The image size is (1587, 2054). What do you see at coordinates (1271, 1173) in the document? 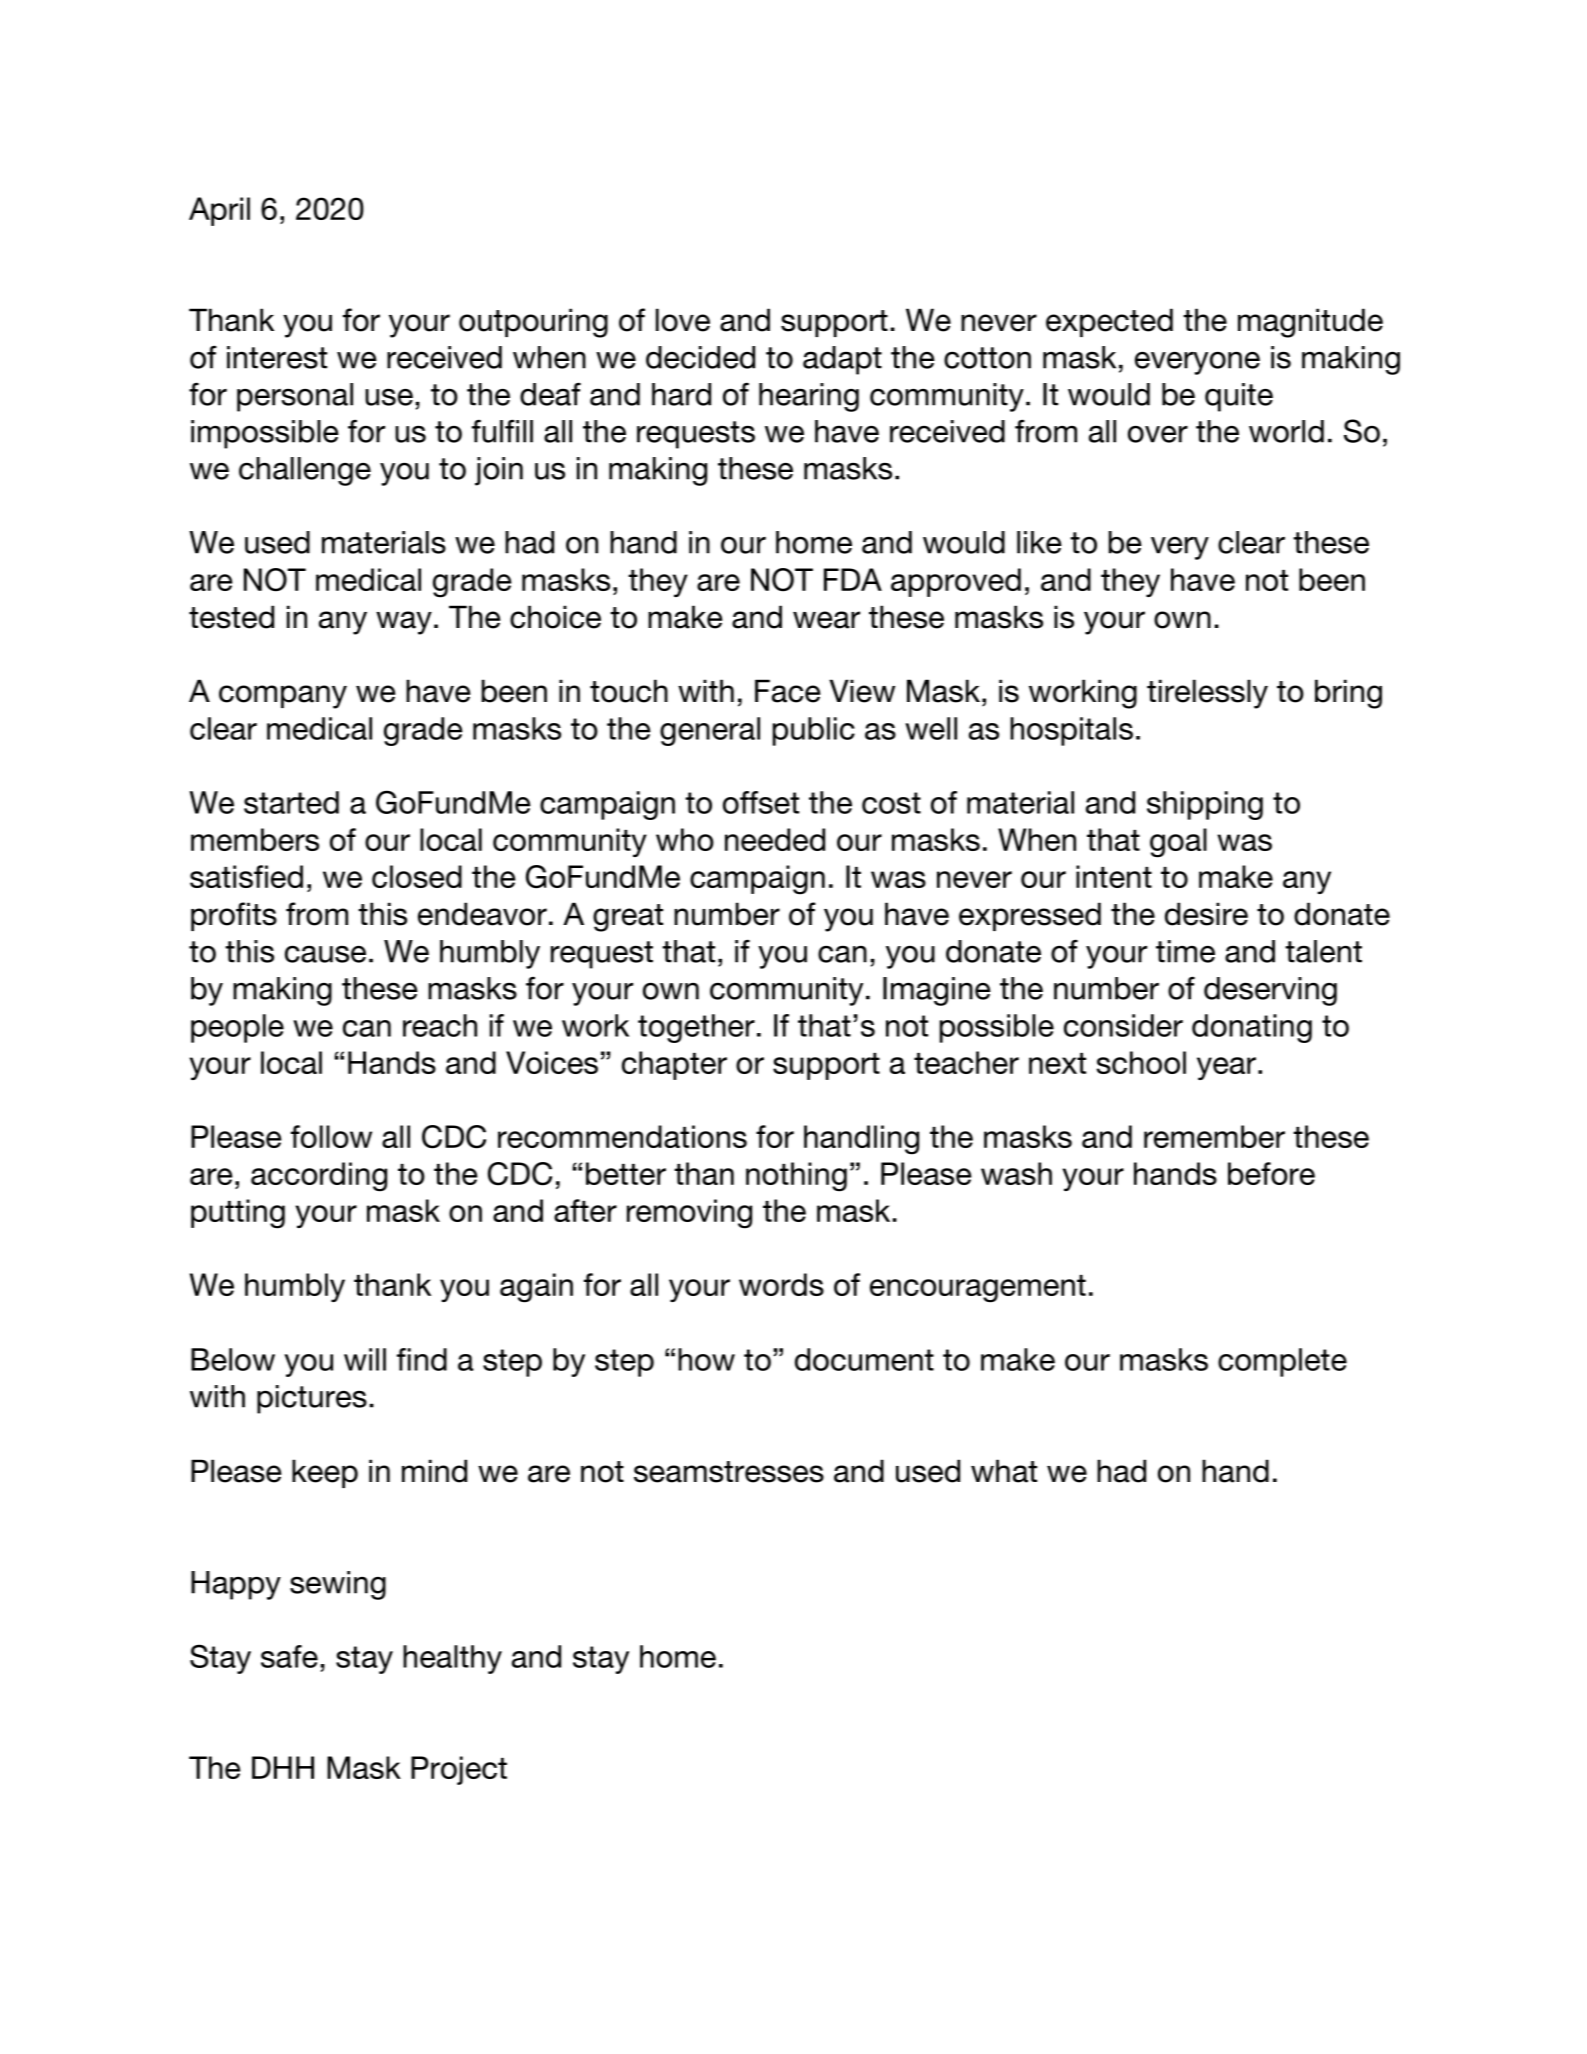
I see `before` at bounding box center [1271, 1173].
